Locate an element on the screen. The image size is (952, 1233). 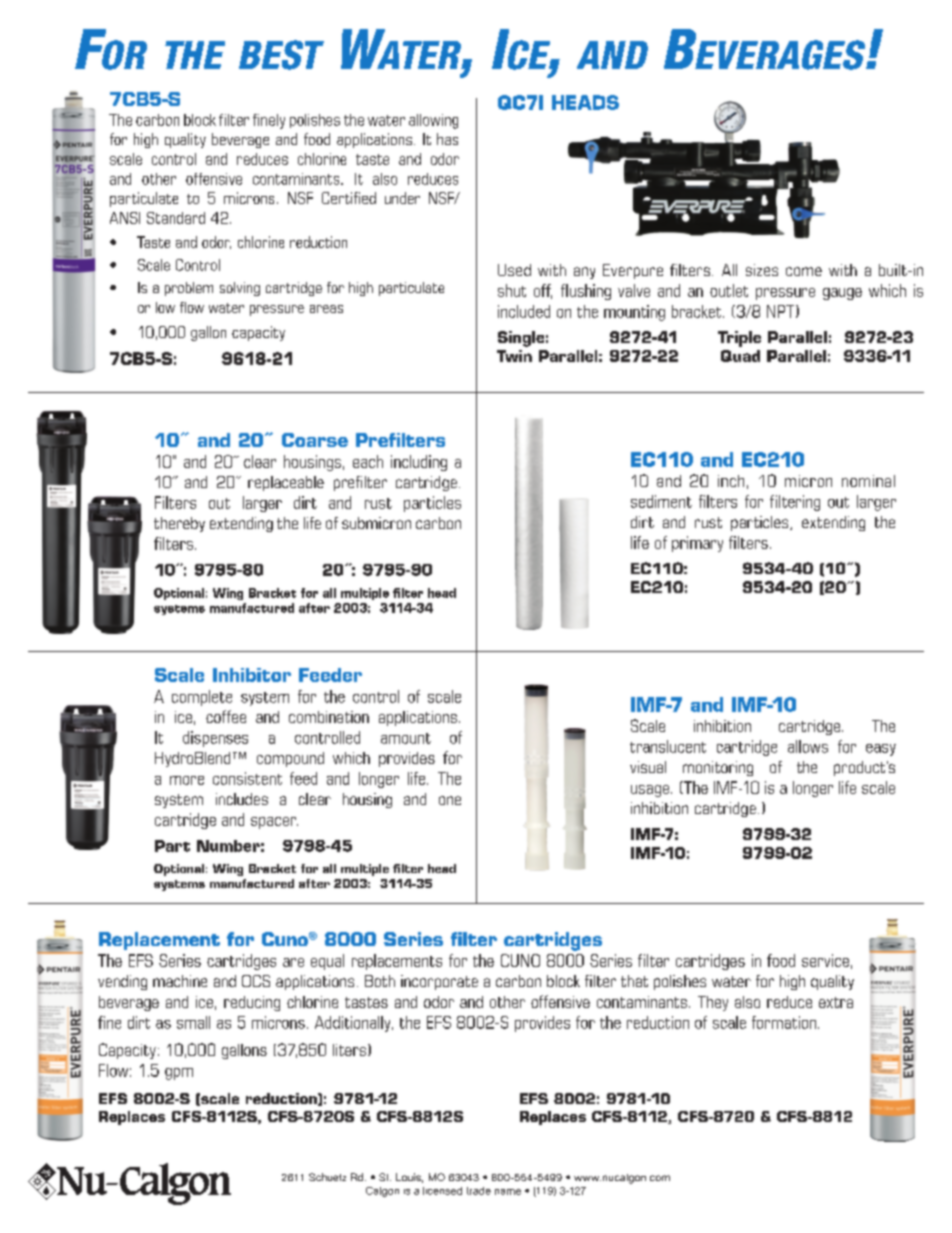
one is located at coordinates (450, 800).
